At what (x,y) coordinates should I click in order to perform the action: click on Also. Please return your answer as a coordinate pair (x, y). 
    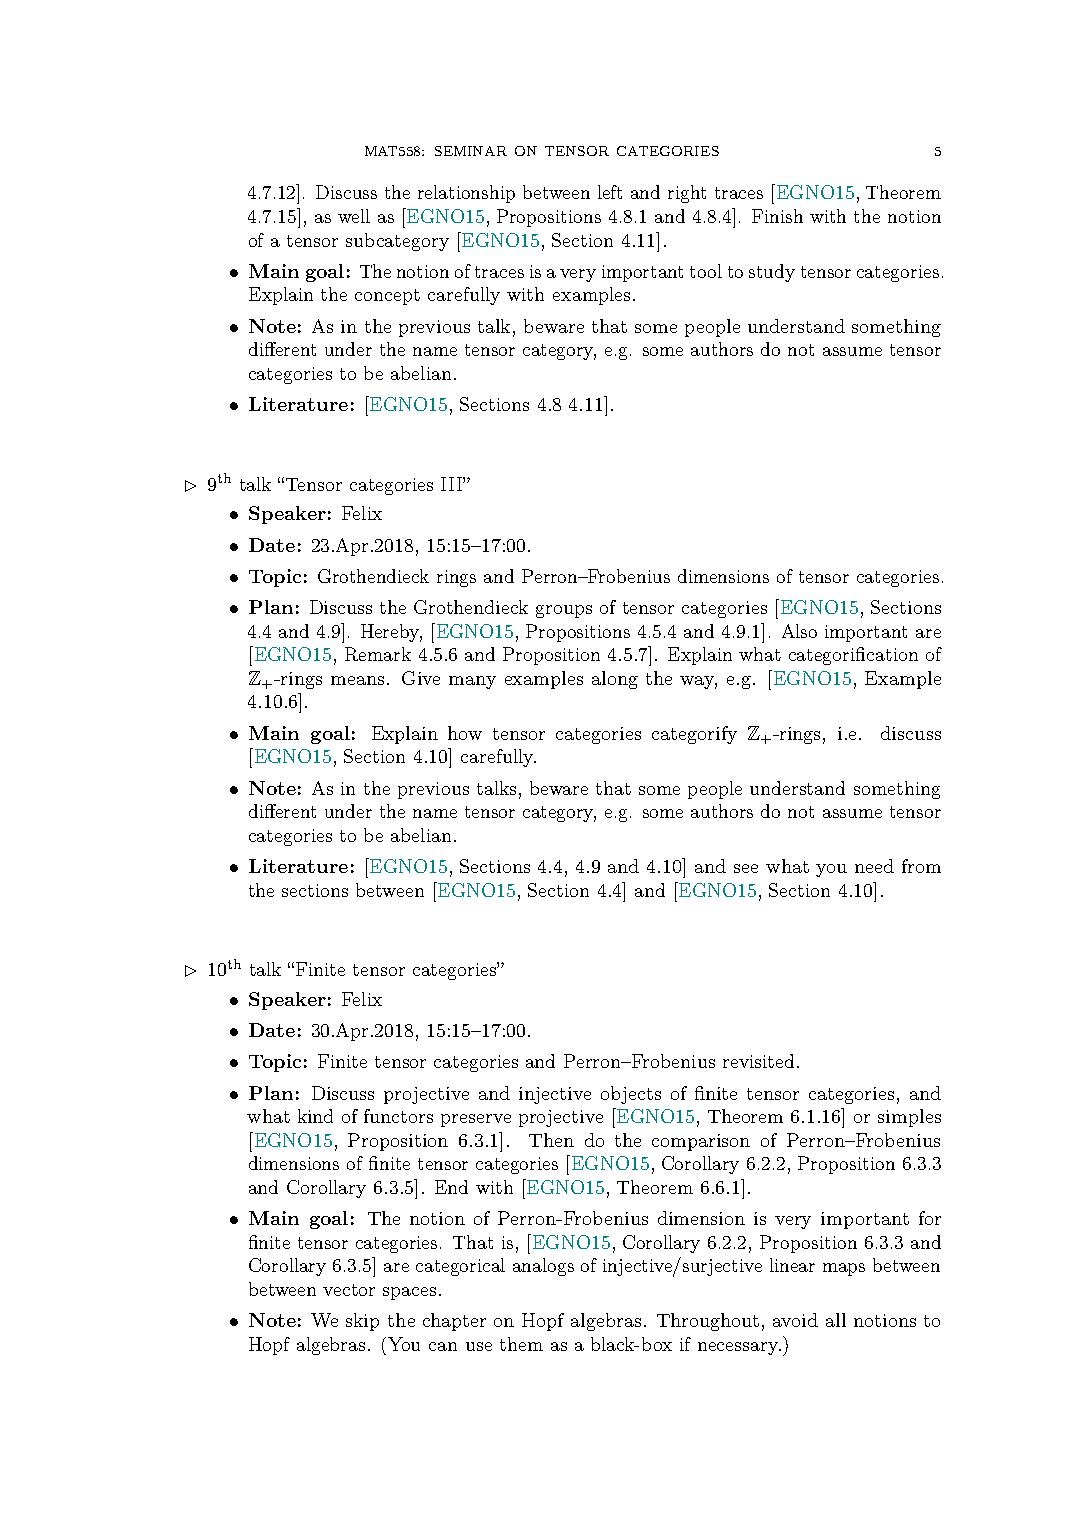
    Looking at the image, I should click on (799, 631).
